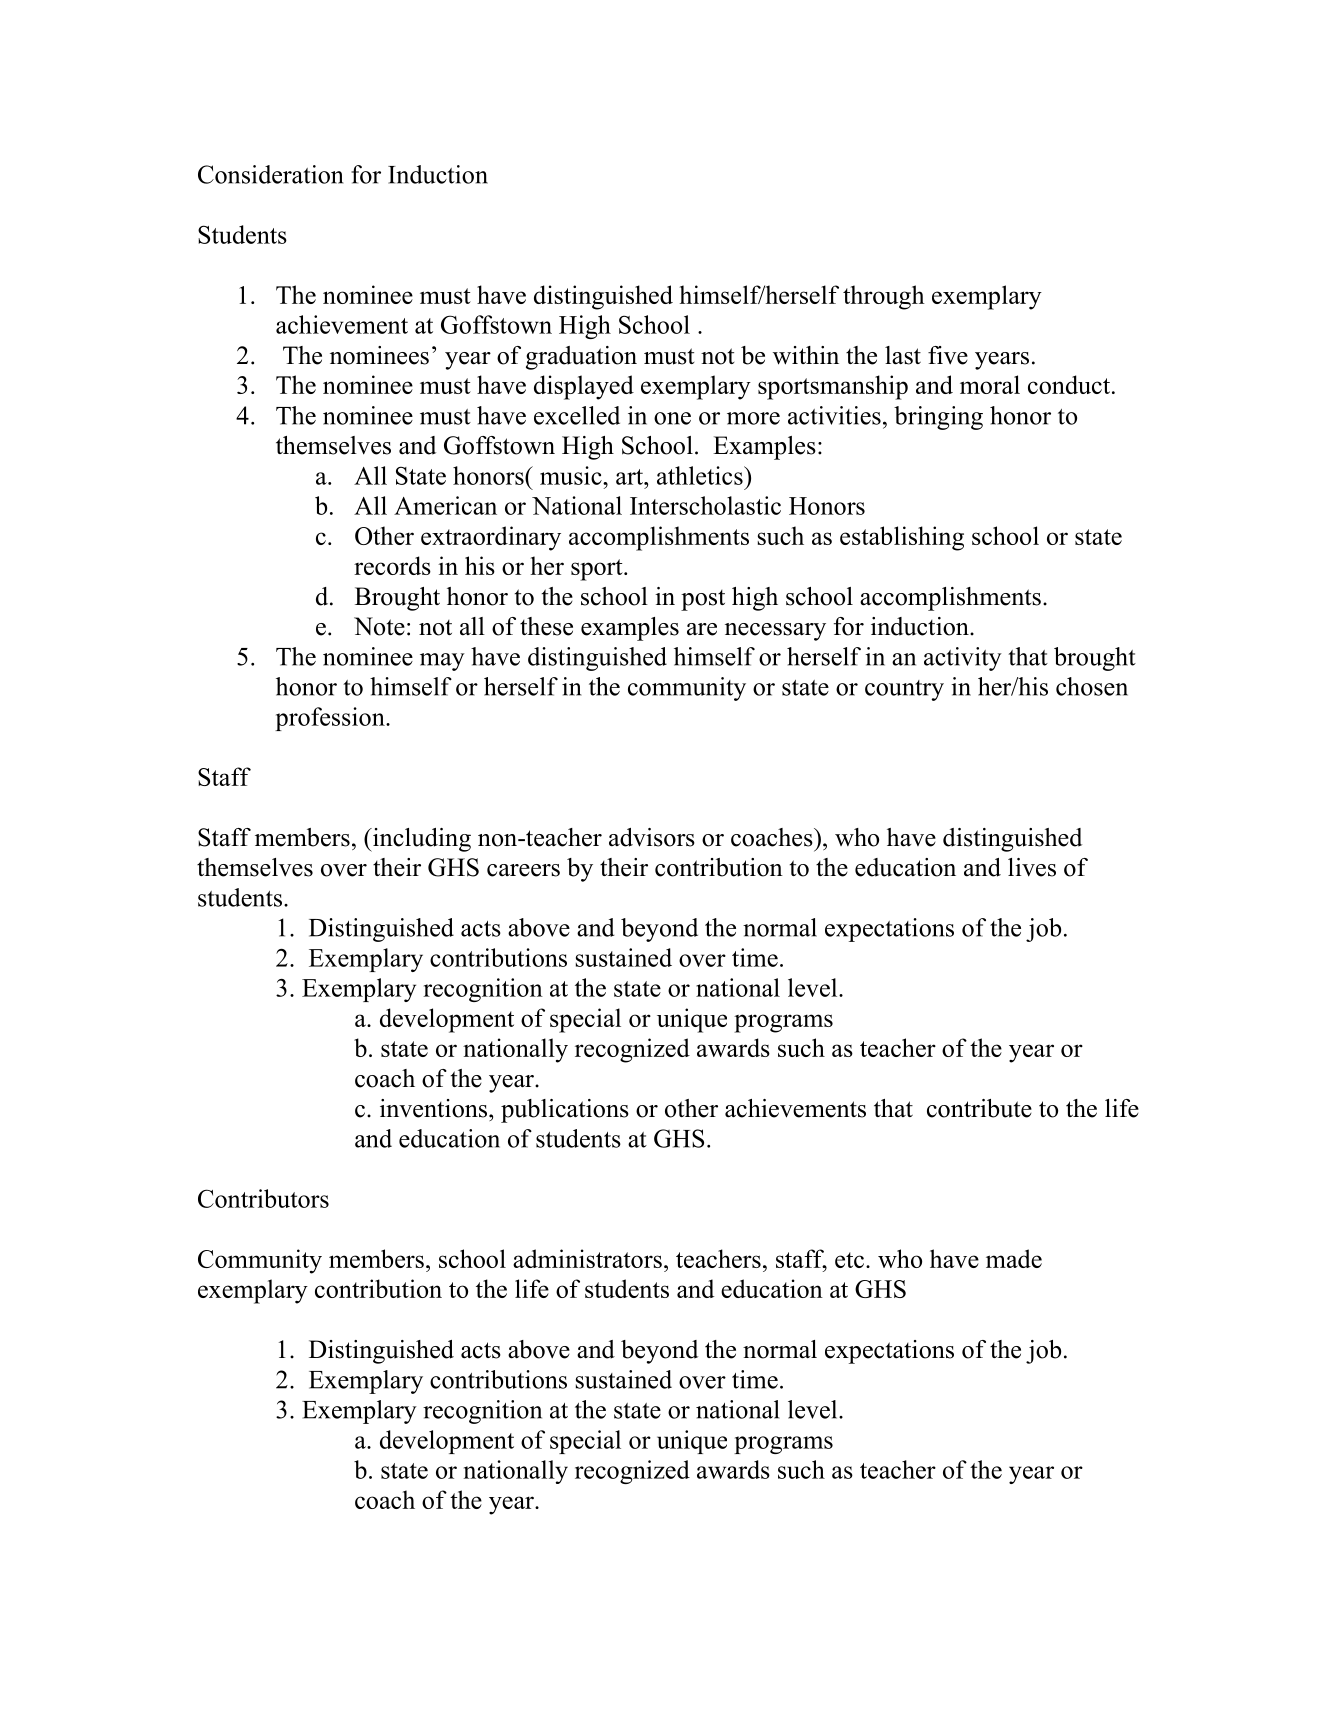  Describe the element at coordinates (1014, 1258) in the page. I see `made` at that location.
